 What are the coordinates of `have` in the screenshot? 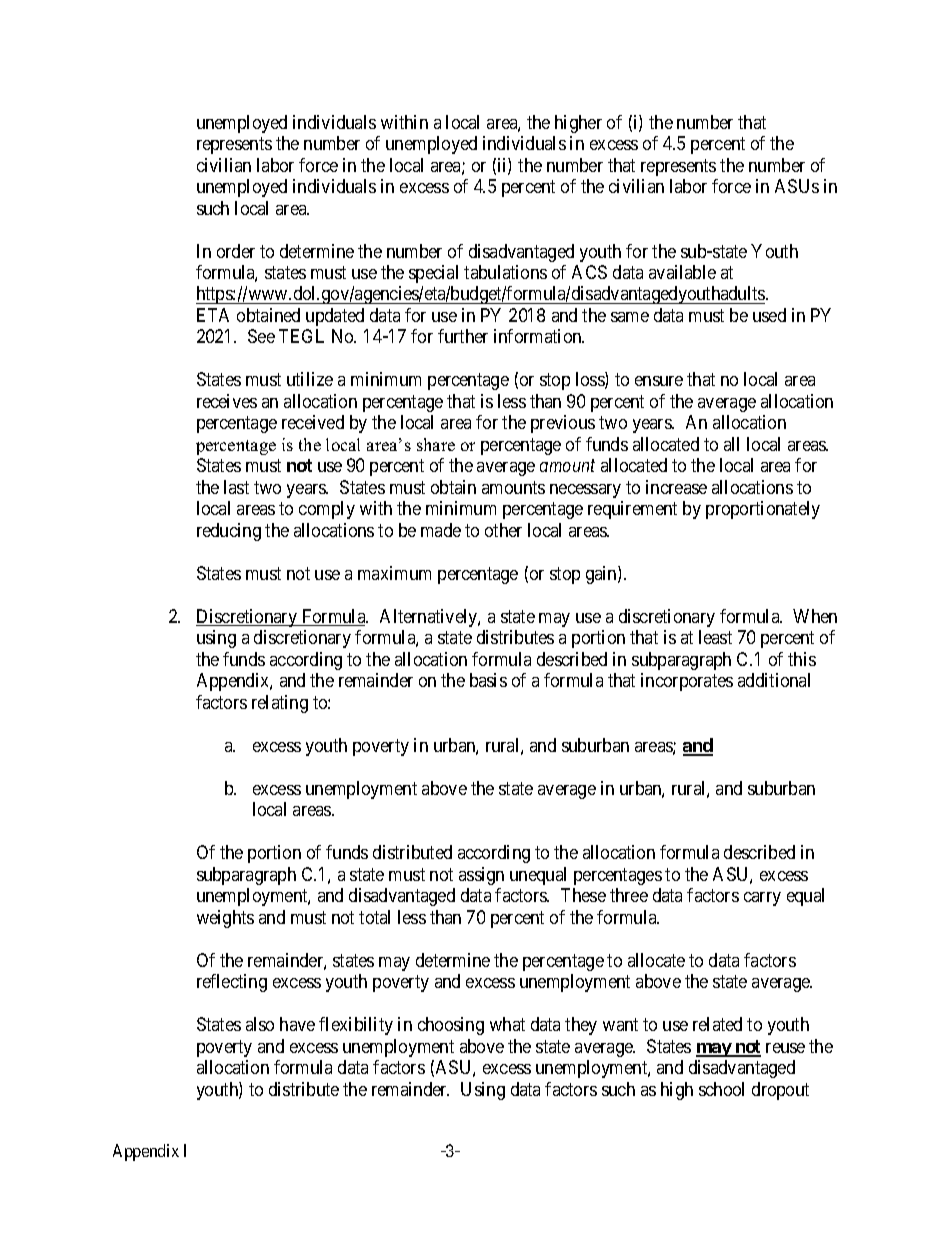 It's located at (297, 1024).
